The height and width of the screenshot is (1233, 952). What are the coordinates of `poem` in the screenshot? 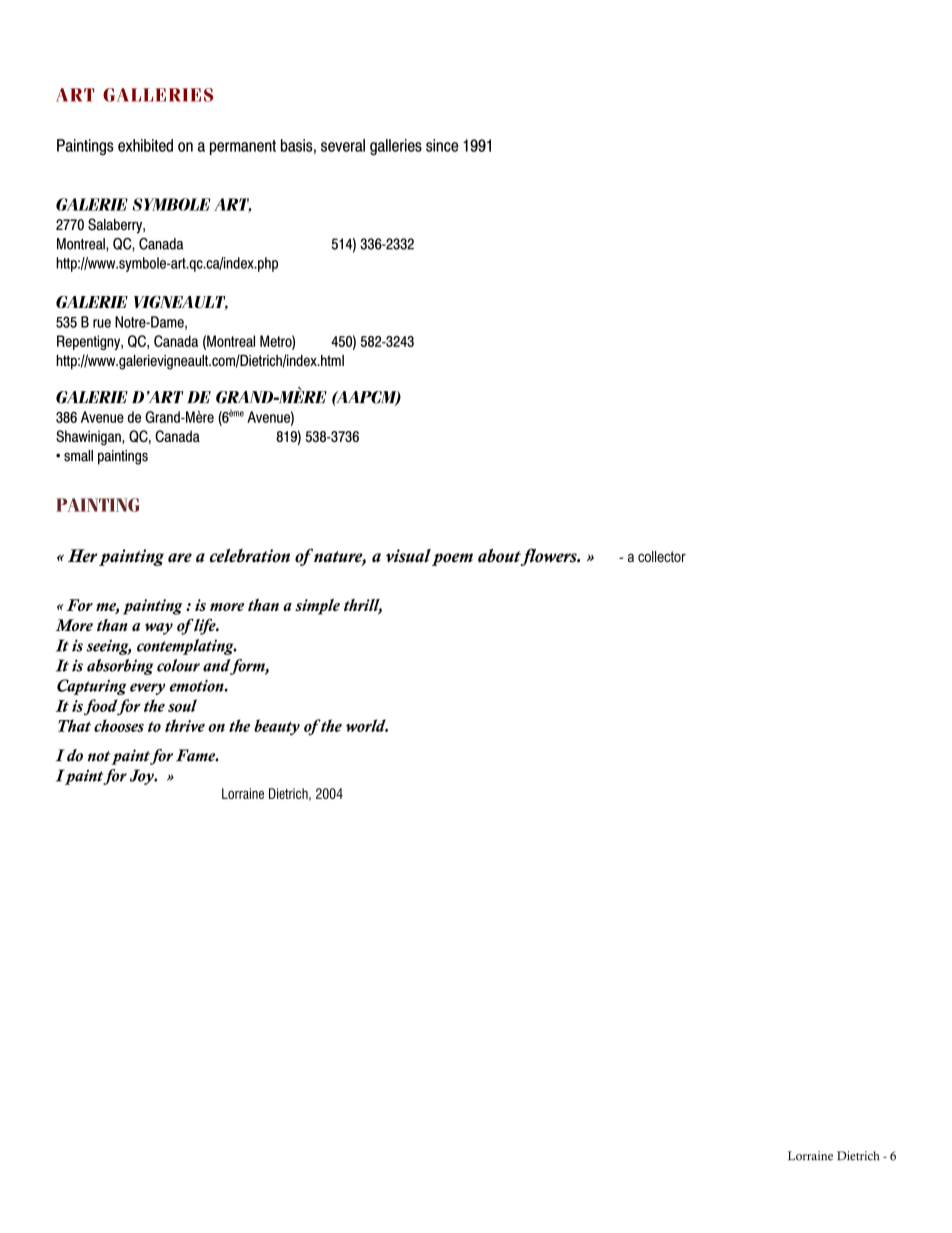 It's located at (452, 559).
